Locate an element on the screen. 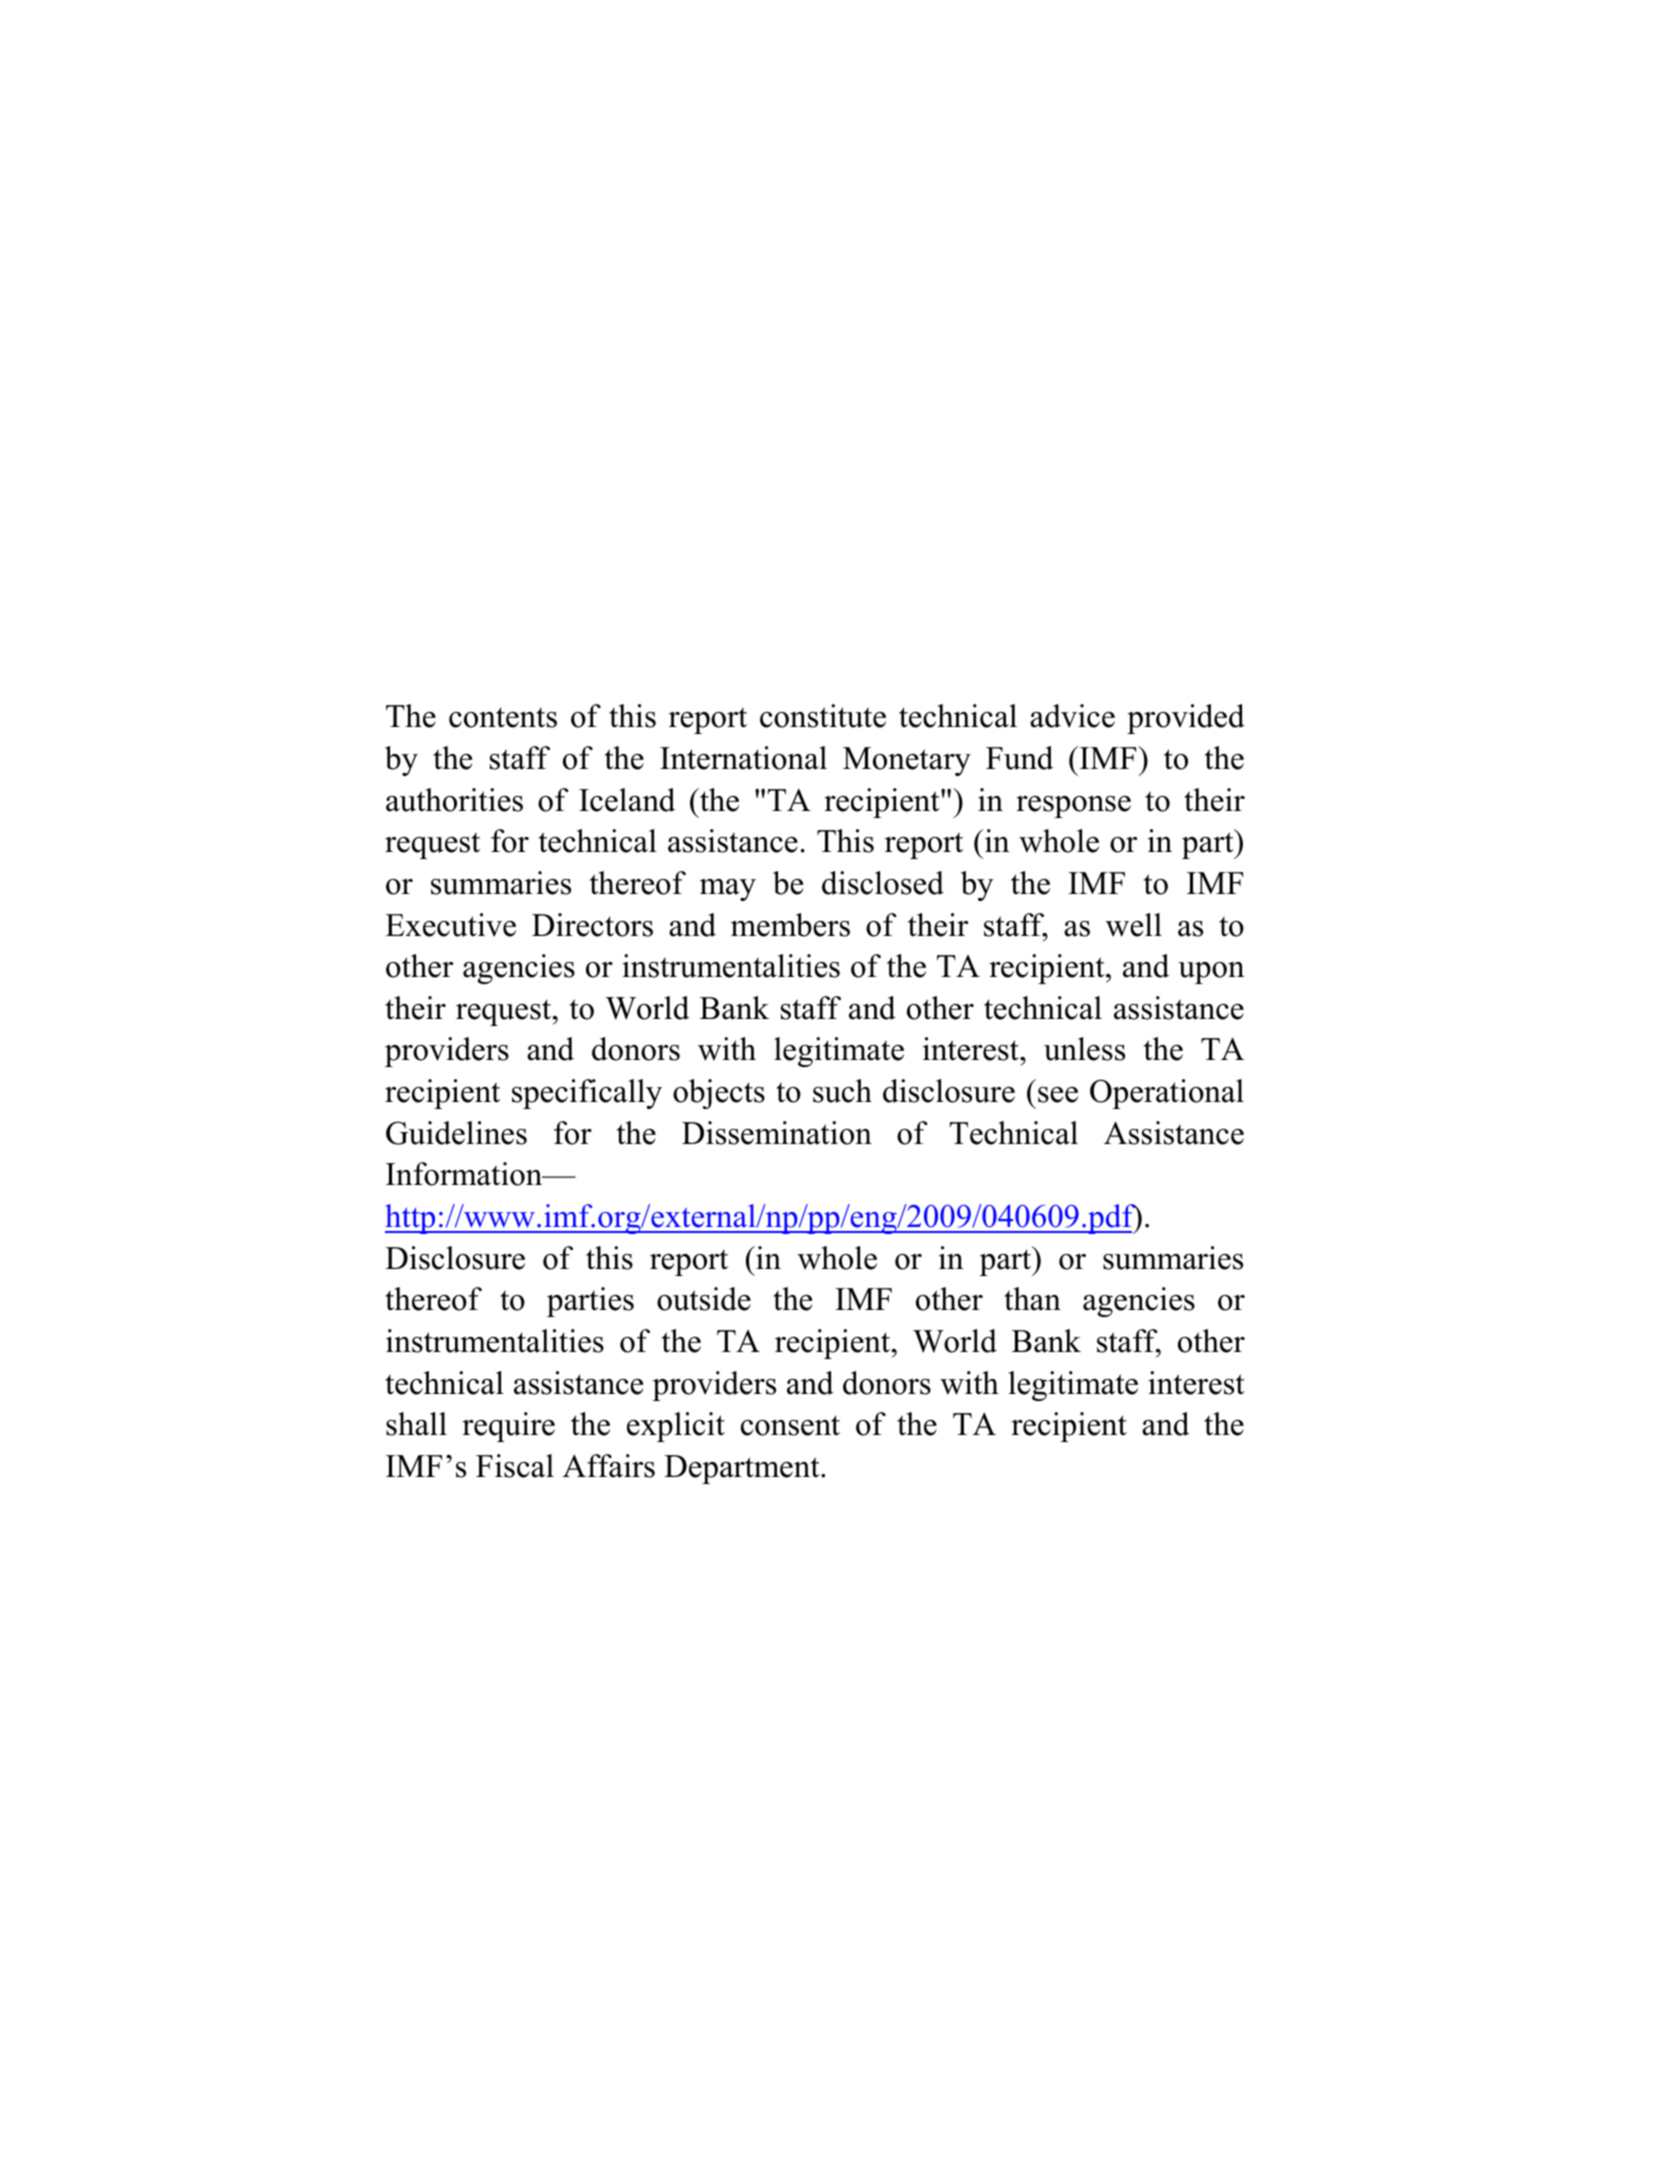 This screenshot has width=1679, height=2173. require is located at coordinates (508, 1427).
